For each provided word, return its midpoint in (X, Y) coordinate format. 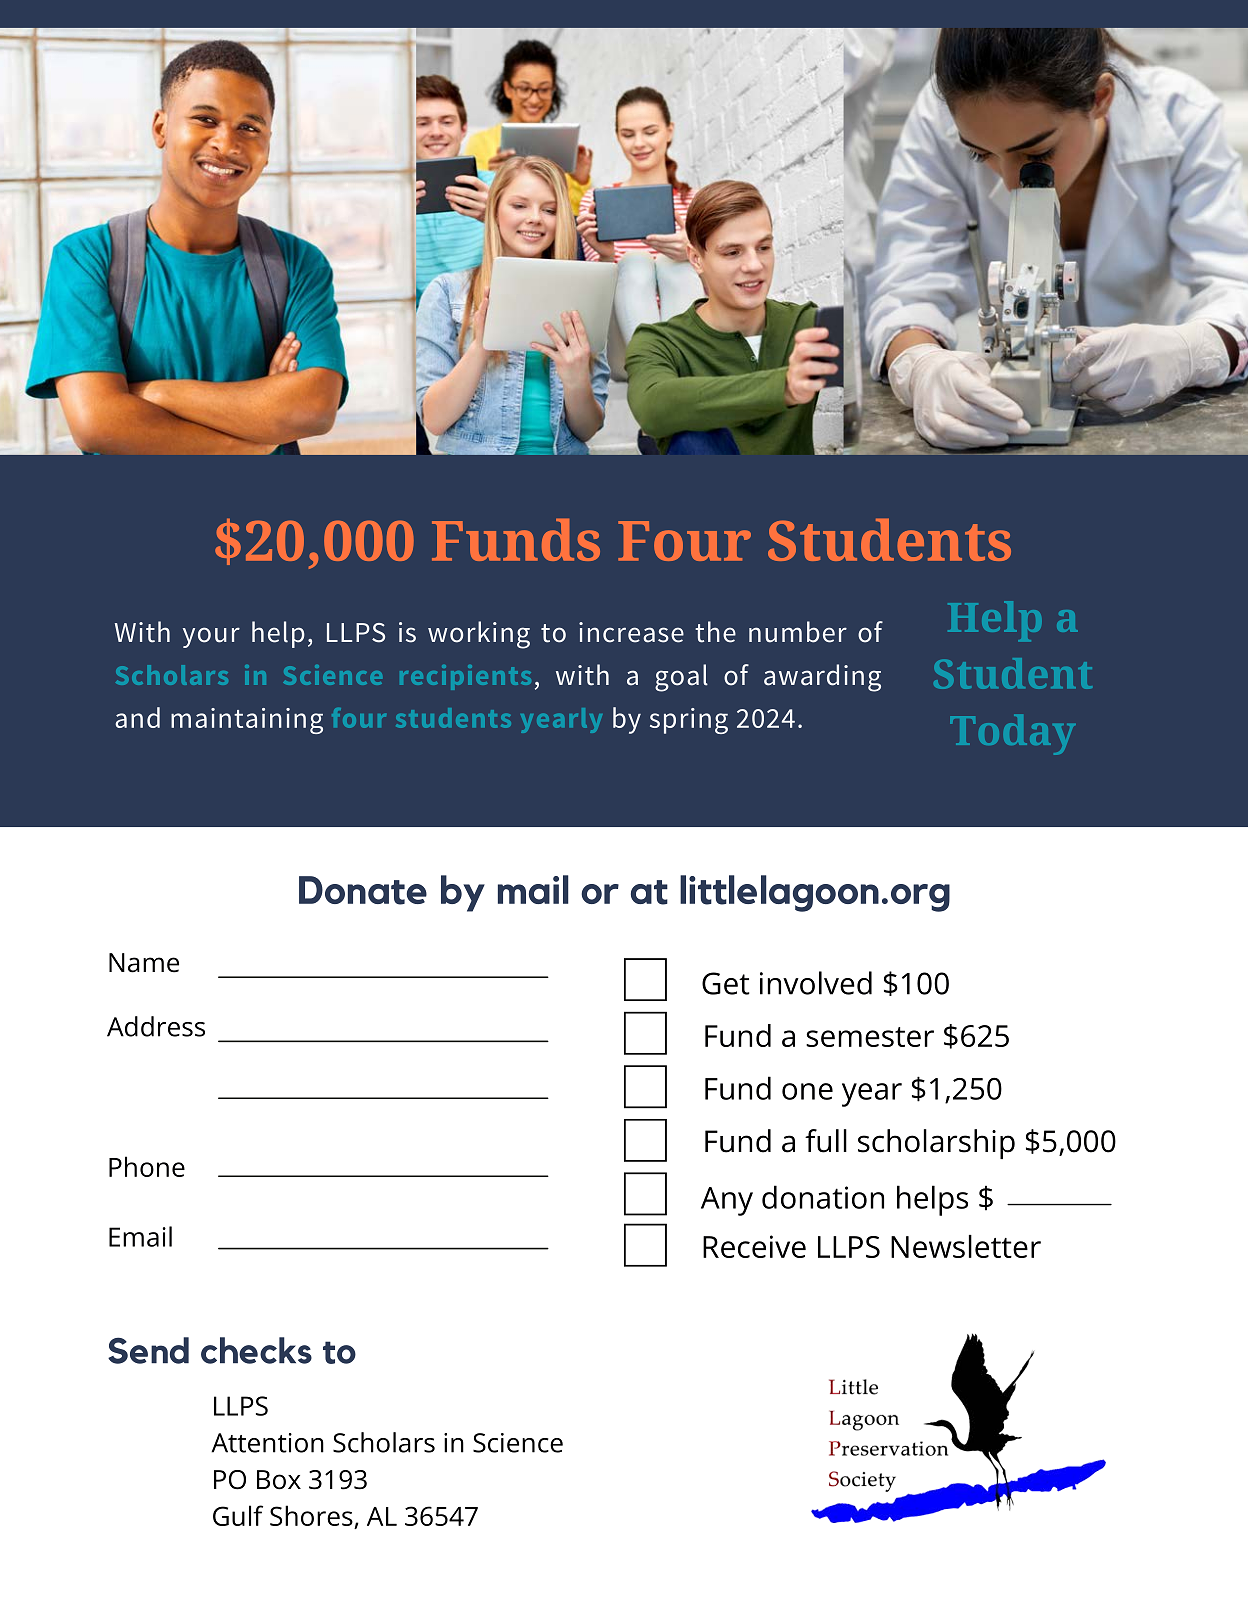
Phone (147, 1166)
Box (279, 1480)
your (211, 637)
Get (726, 983)
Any (727, 1201)
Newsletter (966, 1246)
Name (144, 963)
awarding (822, 678)
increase (631, 632)
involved (816, 983)
